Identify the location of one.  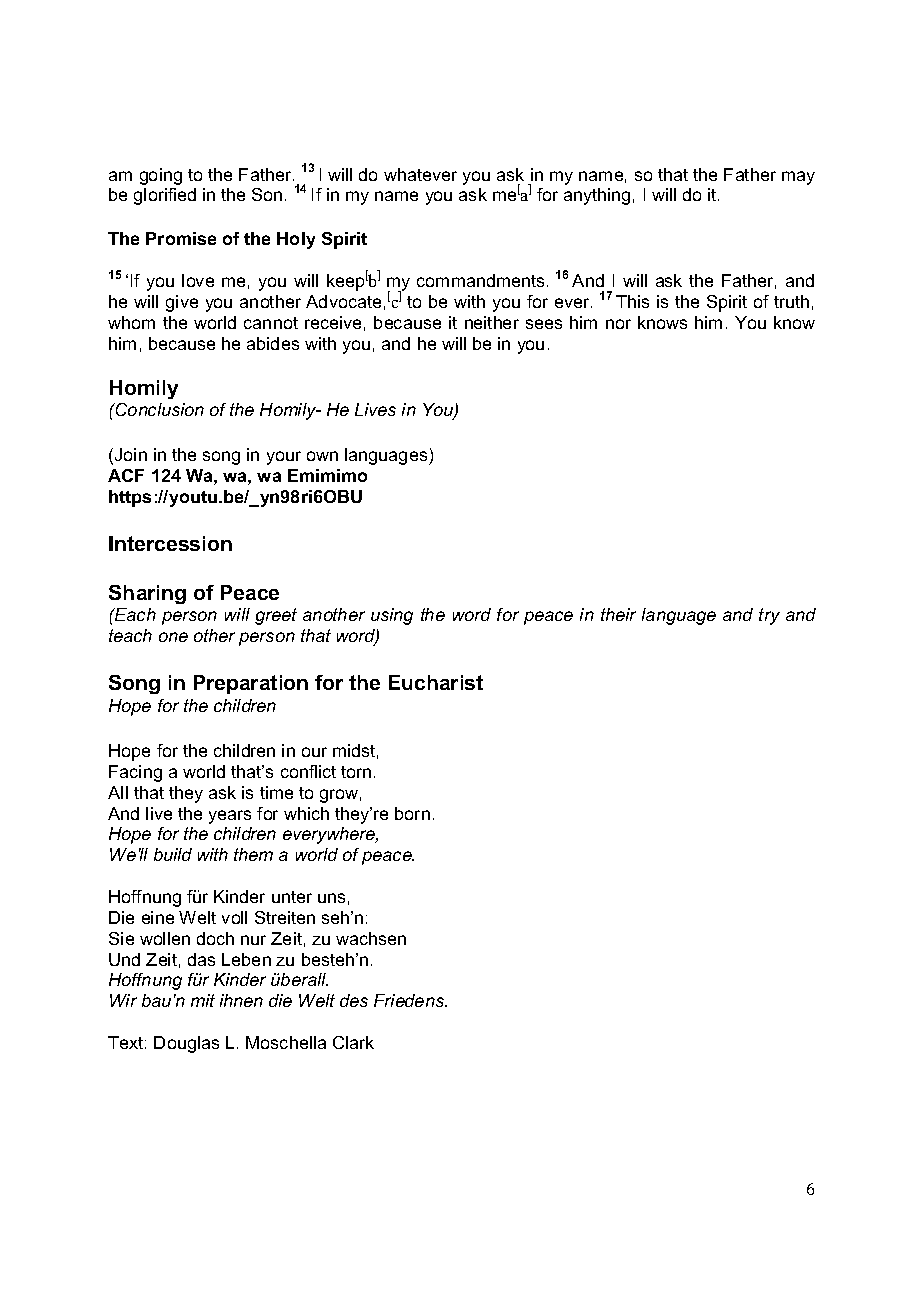
(173, 637).
